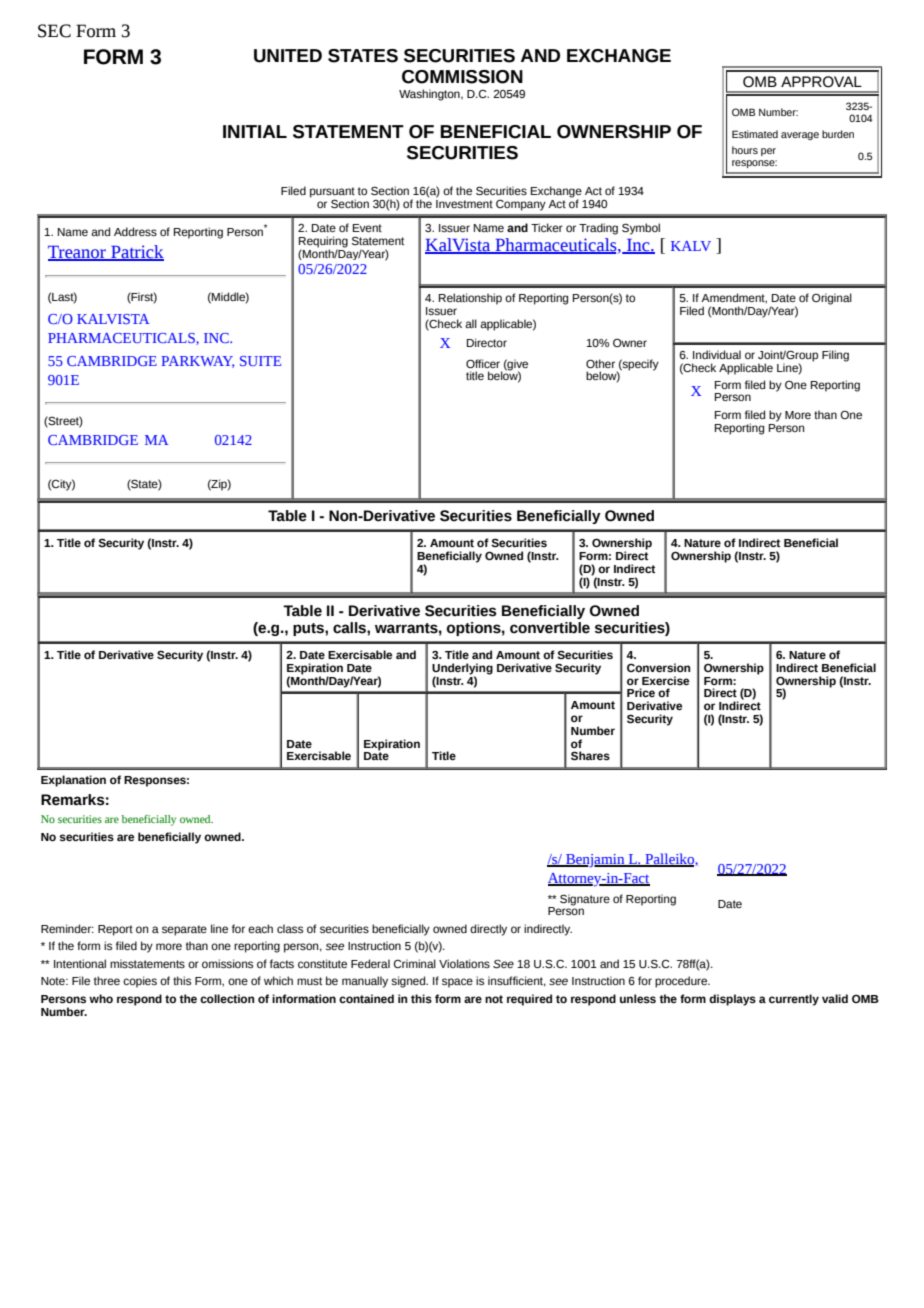 This screenshot has width=924, height=1308. I want to click on Original, so click(832, 299).
